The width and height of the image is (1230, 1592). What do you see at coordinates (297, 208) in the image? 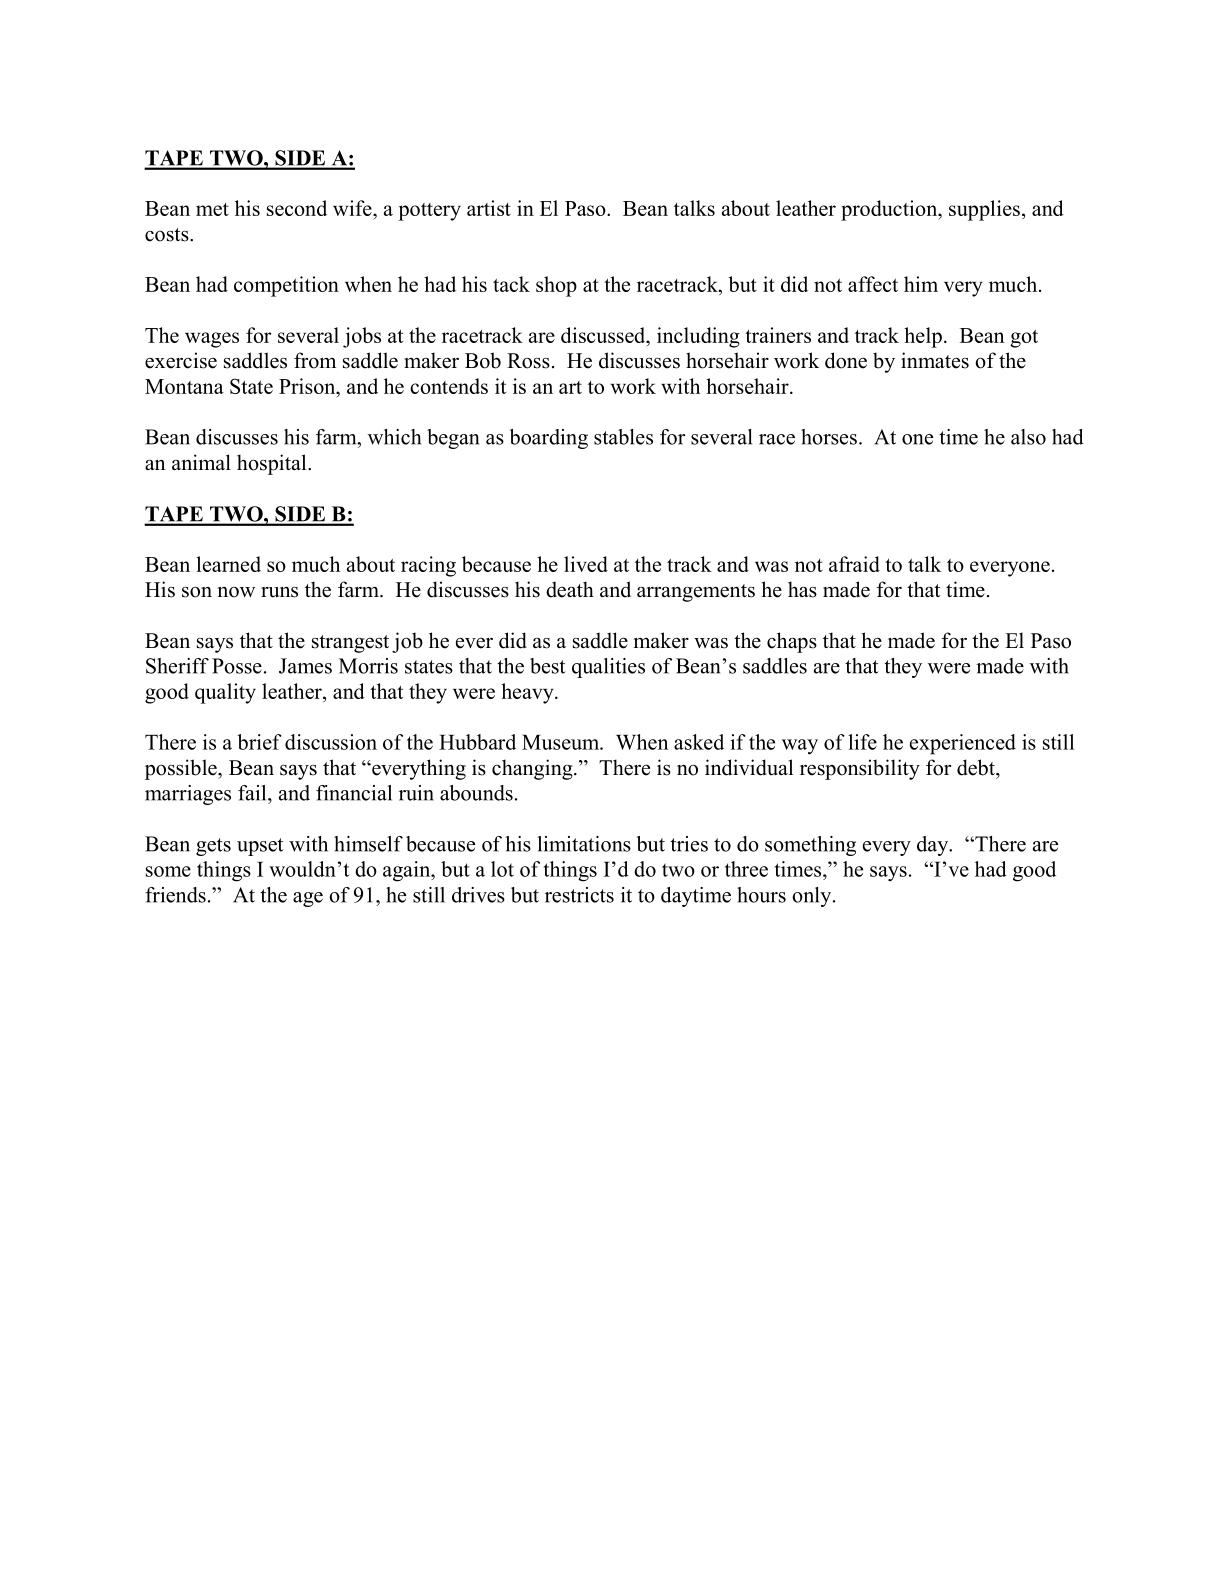
I see `second` at bounding box center [297, 208].
